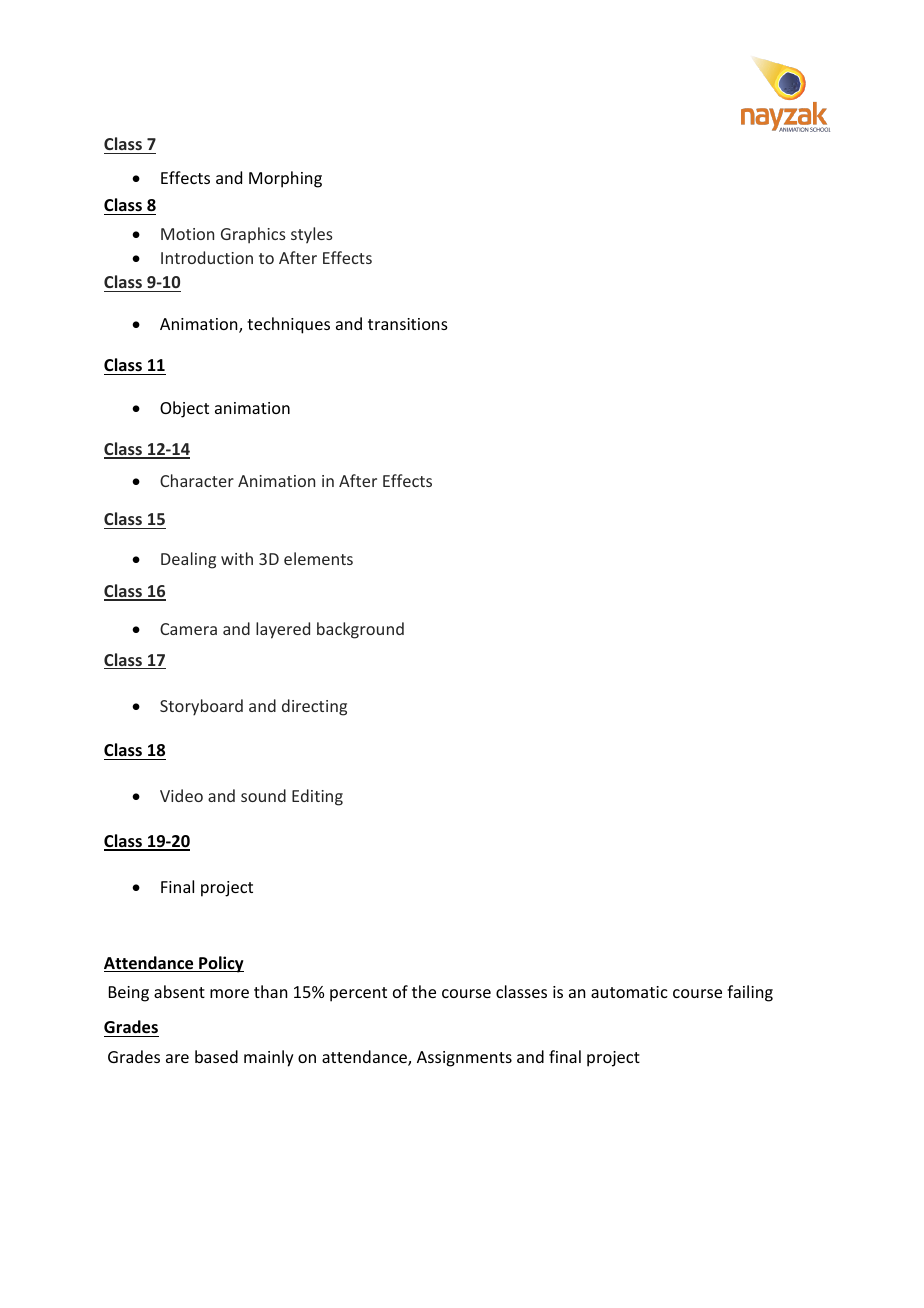 This screenshot has width=924, height=1308. I want to click on Motion, so click(187, 234).
